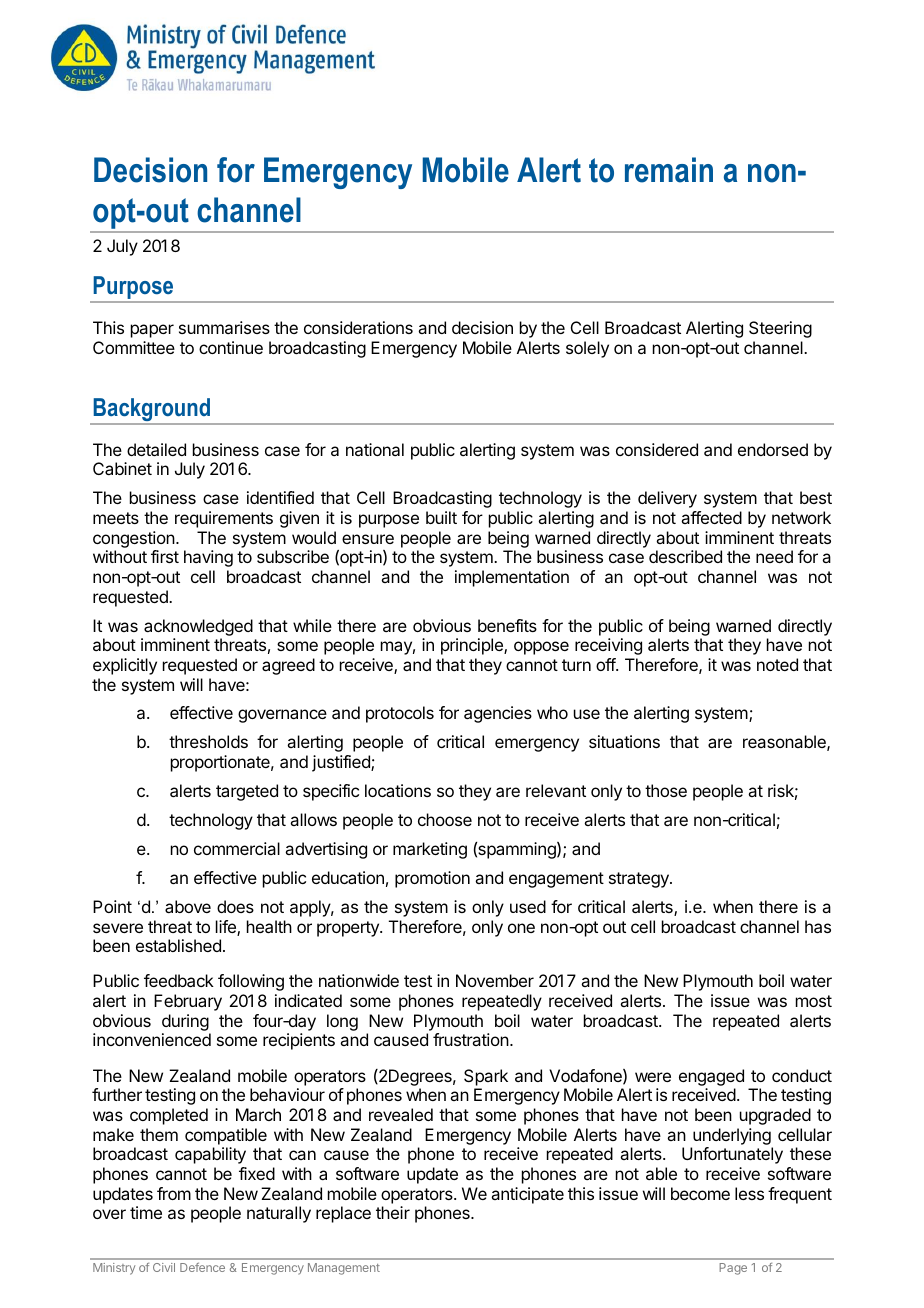  What do you see at coordinates (208, 741) in the screenshot?
I see `thresholds` at bounding box center [208, 741].
